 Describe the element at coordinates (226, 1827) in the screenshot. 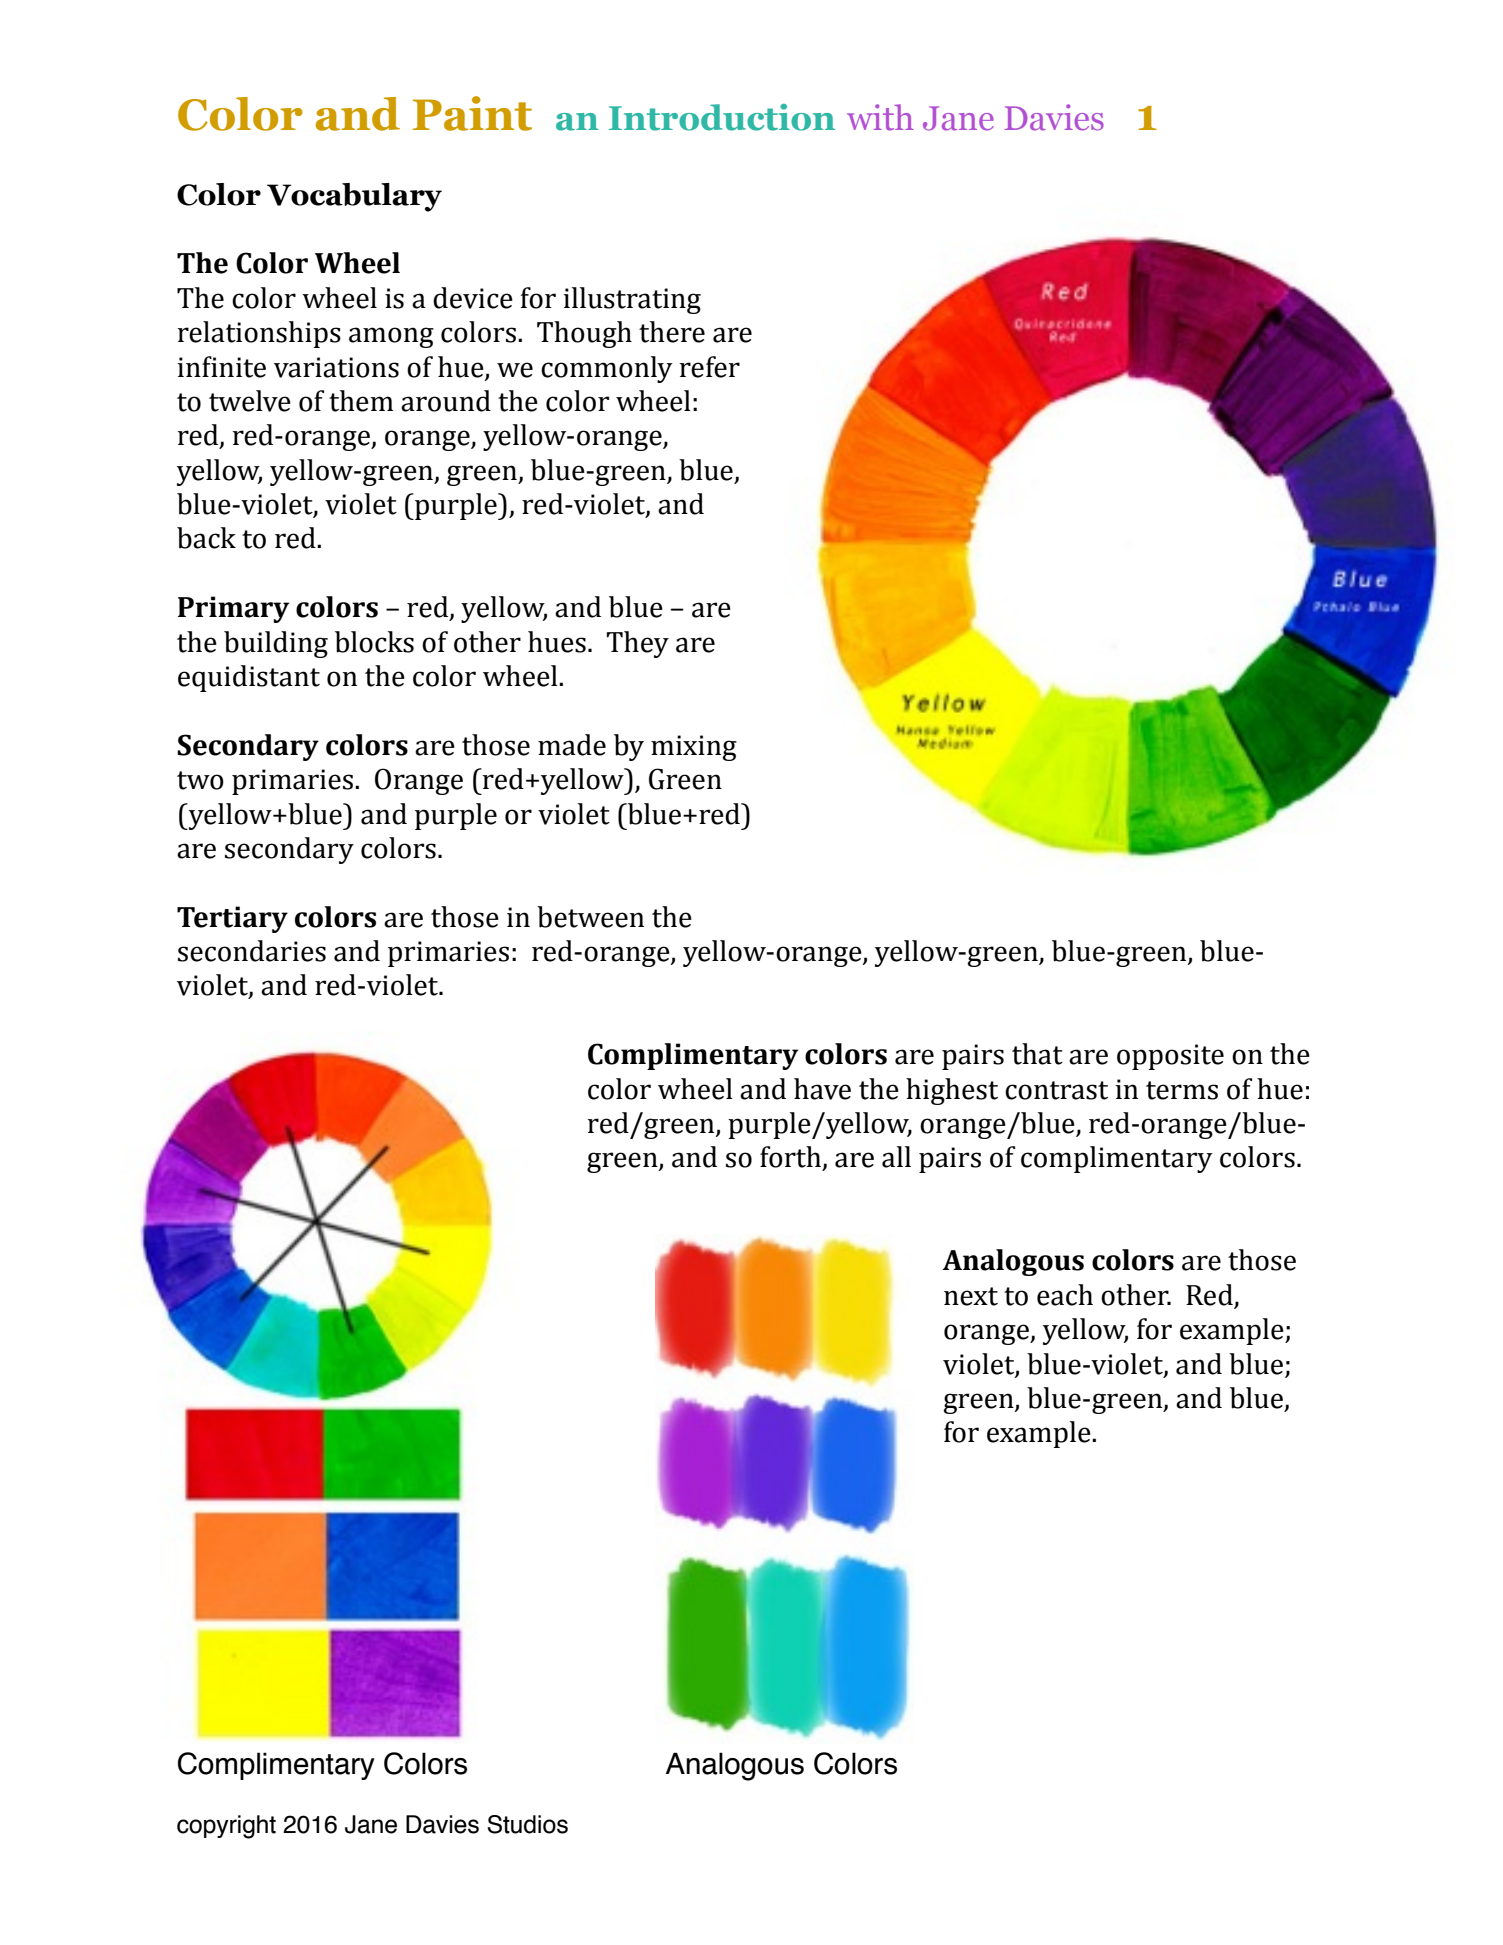

I see `copyright` at that location.
